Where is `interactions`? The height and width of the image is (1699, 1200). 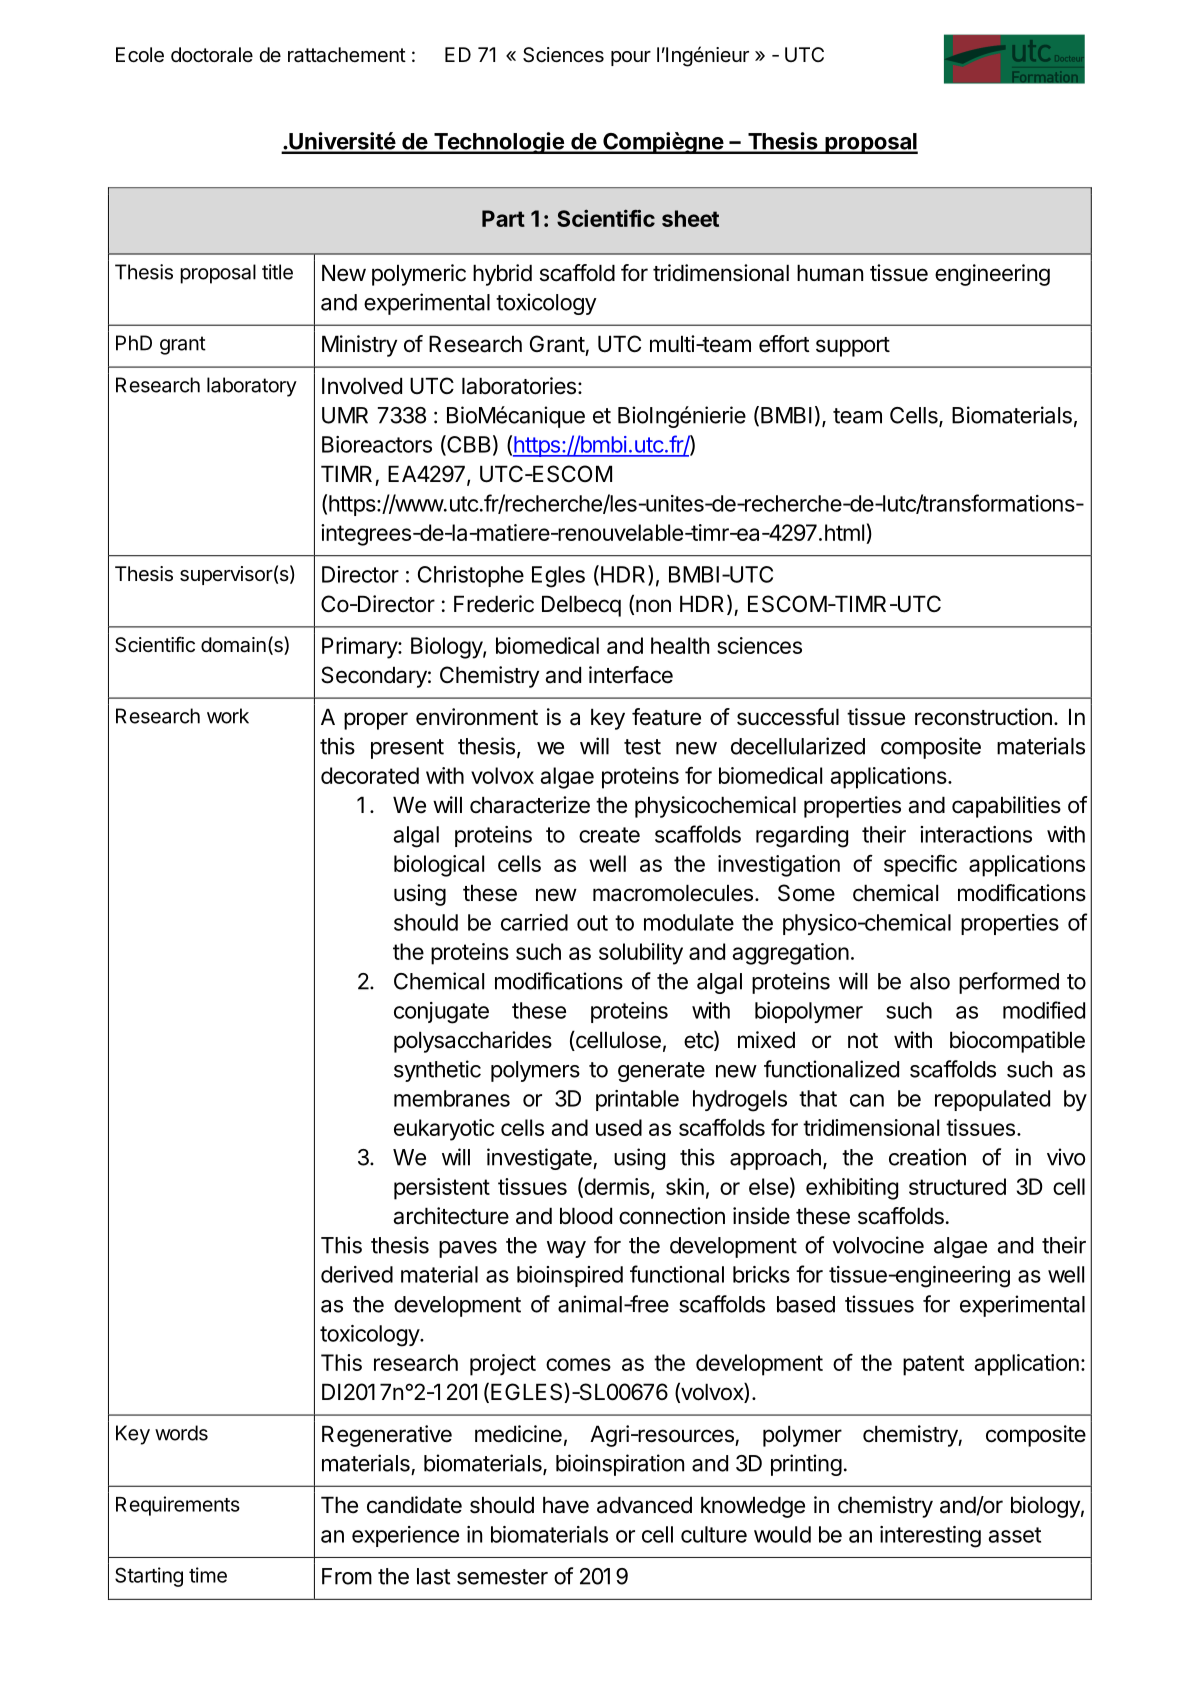
interactions is located at coordinates (976, 834).
